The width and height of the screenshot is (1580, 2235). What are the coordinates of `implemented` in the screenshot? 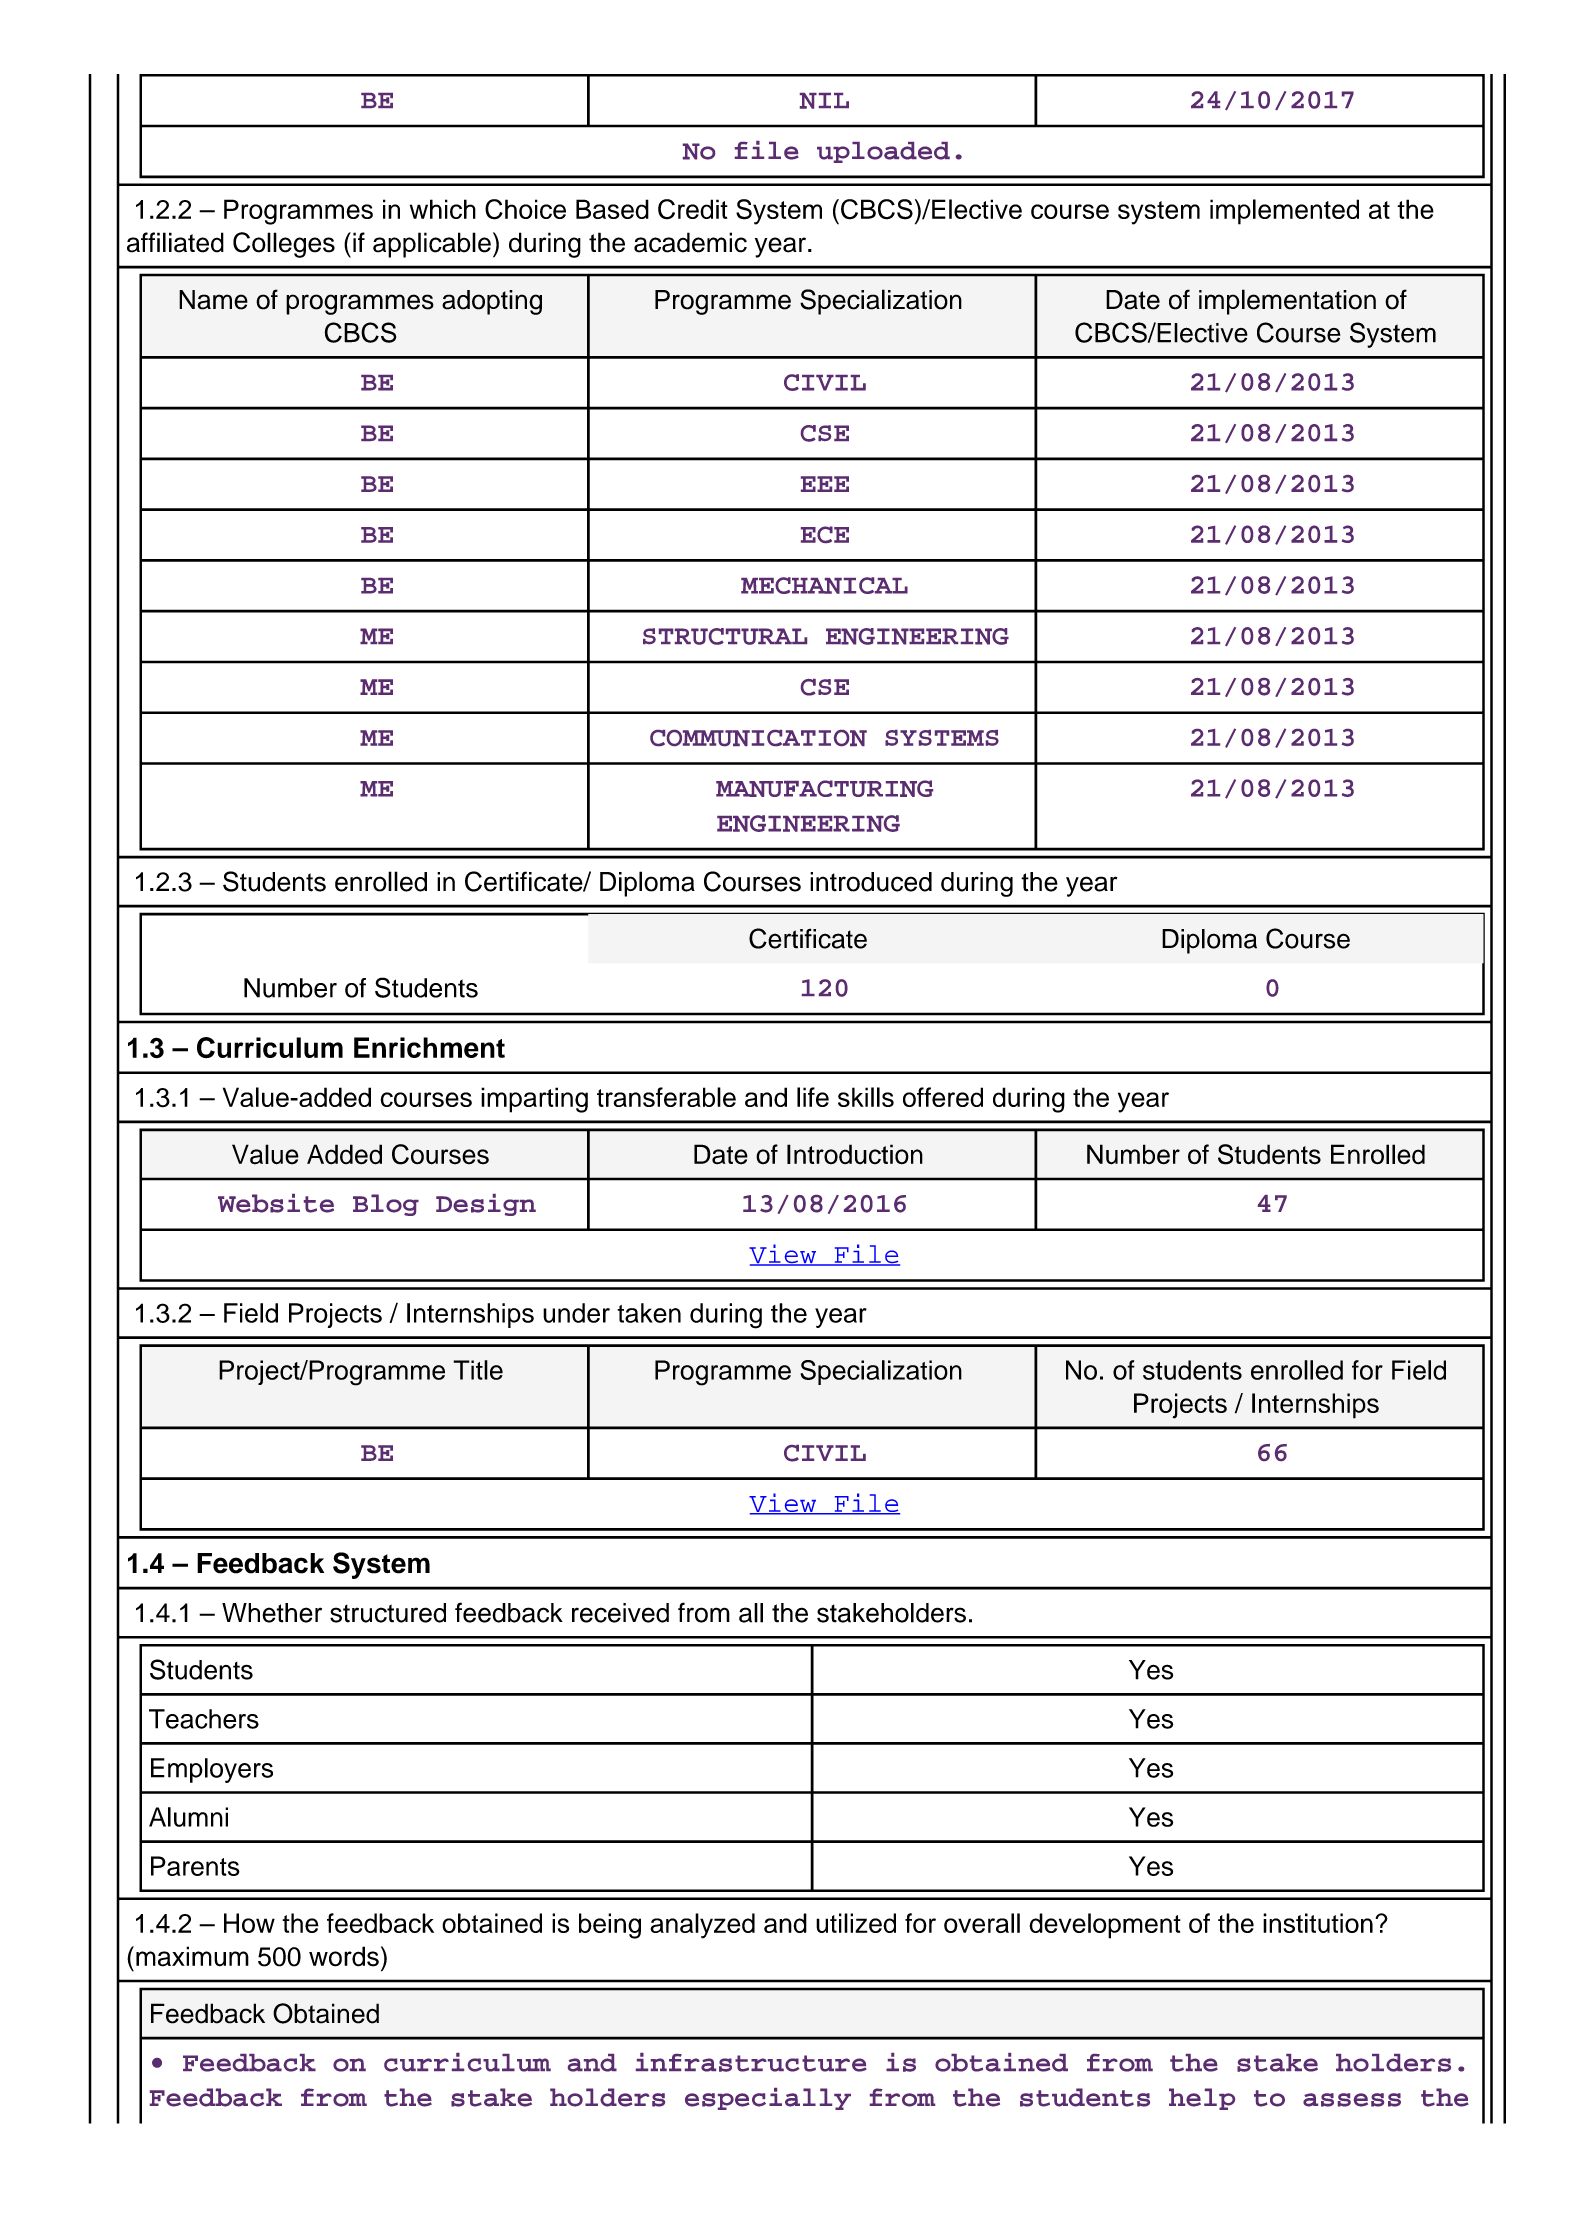 It's located at (1284, 212).
